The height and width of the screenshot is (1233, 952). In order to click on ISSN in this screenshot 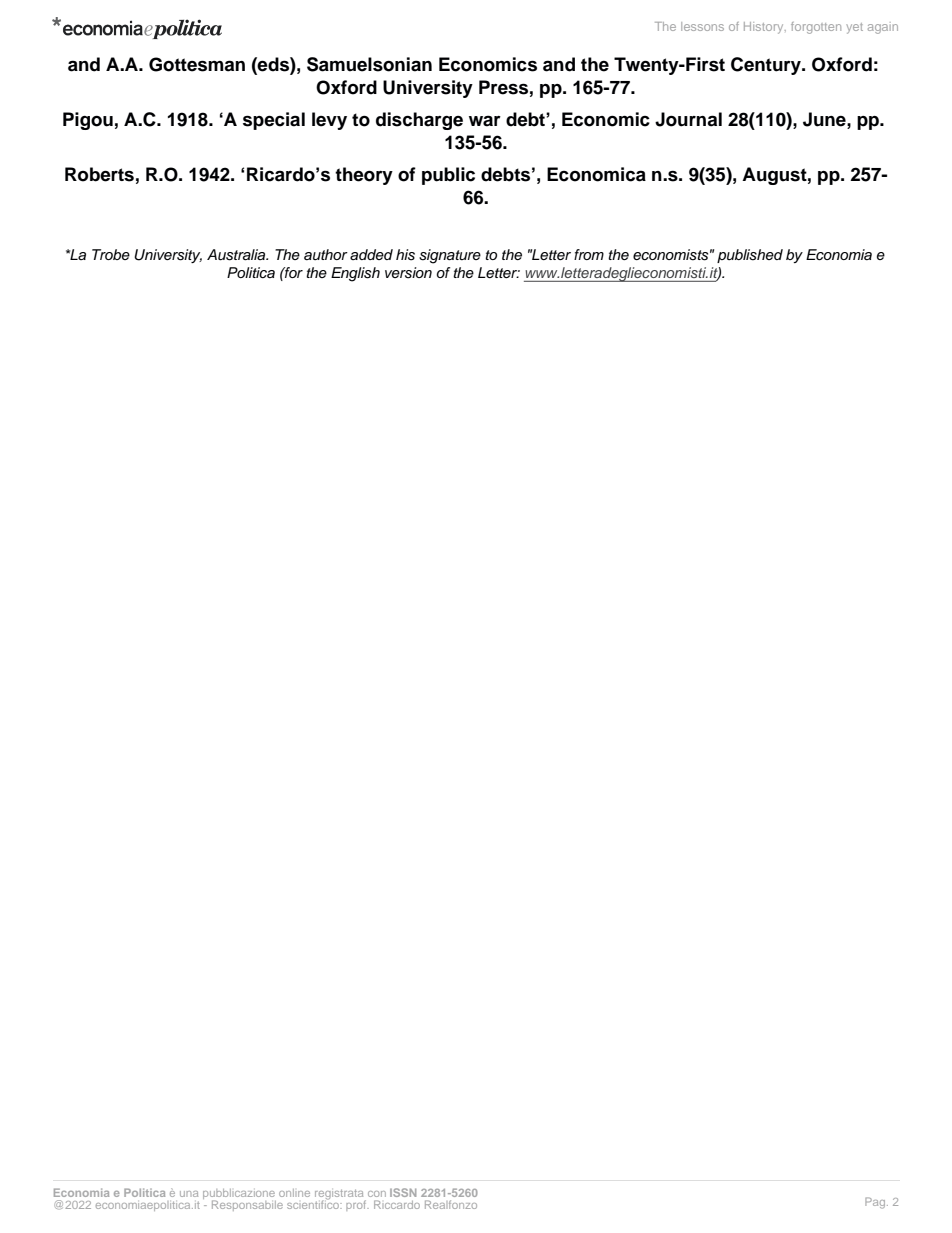, I will do `click(403, 1192)`.
